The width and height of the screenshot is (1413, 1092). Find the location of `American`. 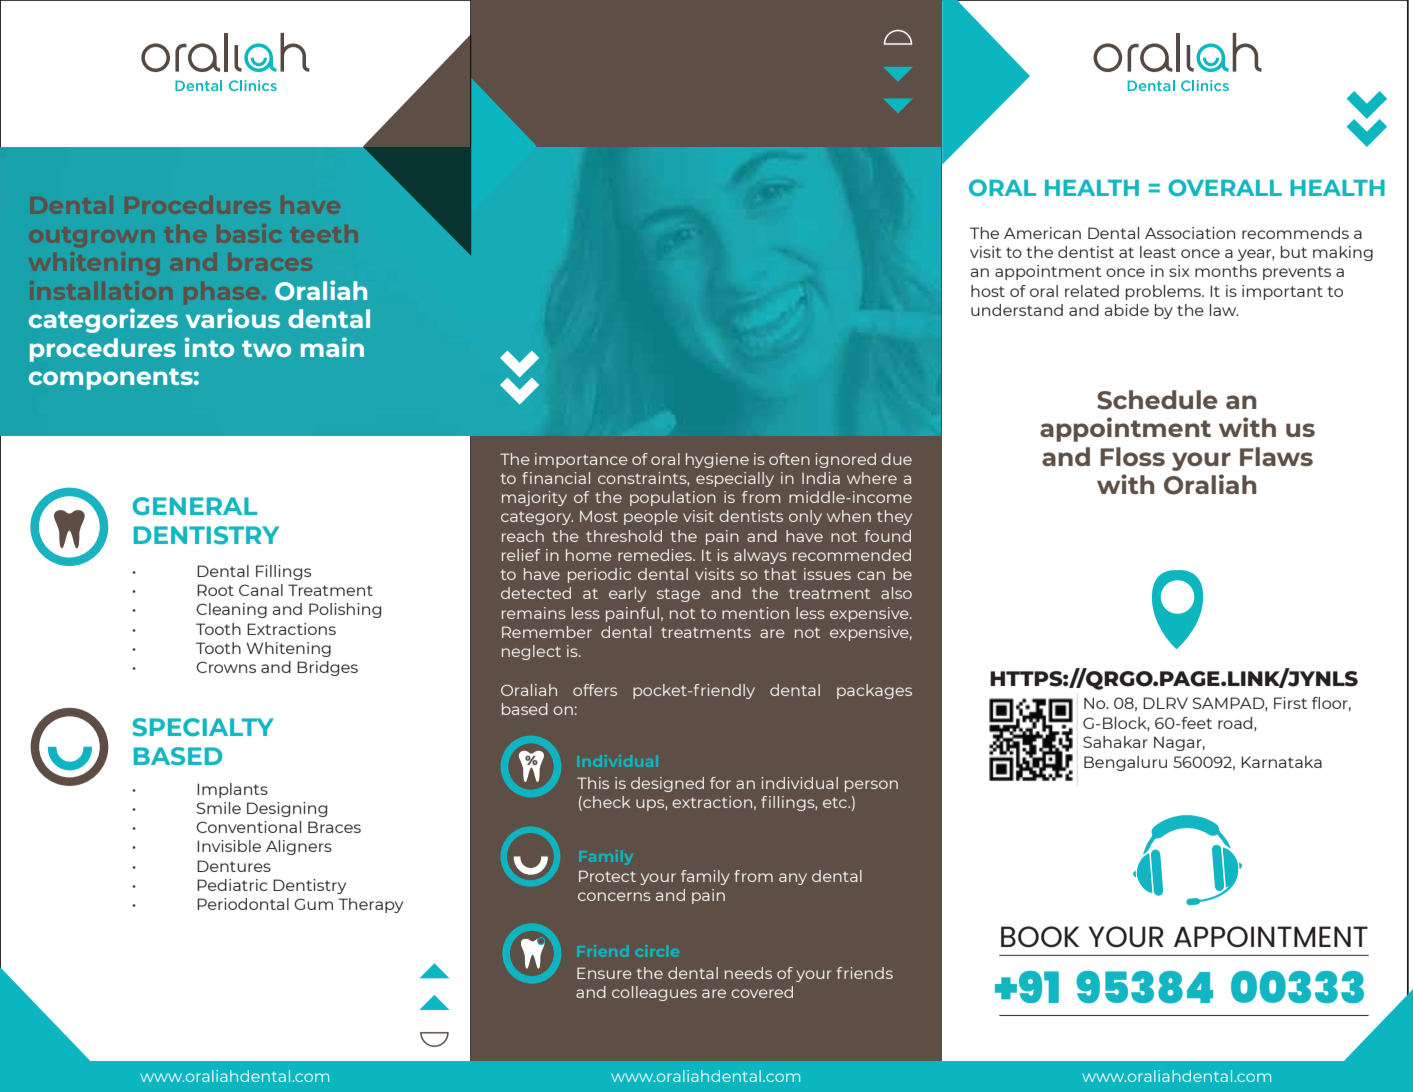

American is located at coordinates (1042, 233).
